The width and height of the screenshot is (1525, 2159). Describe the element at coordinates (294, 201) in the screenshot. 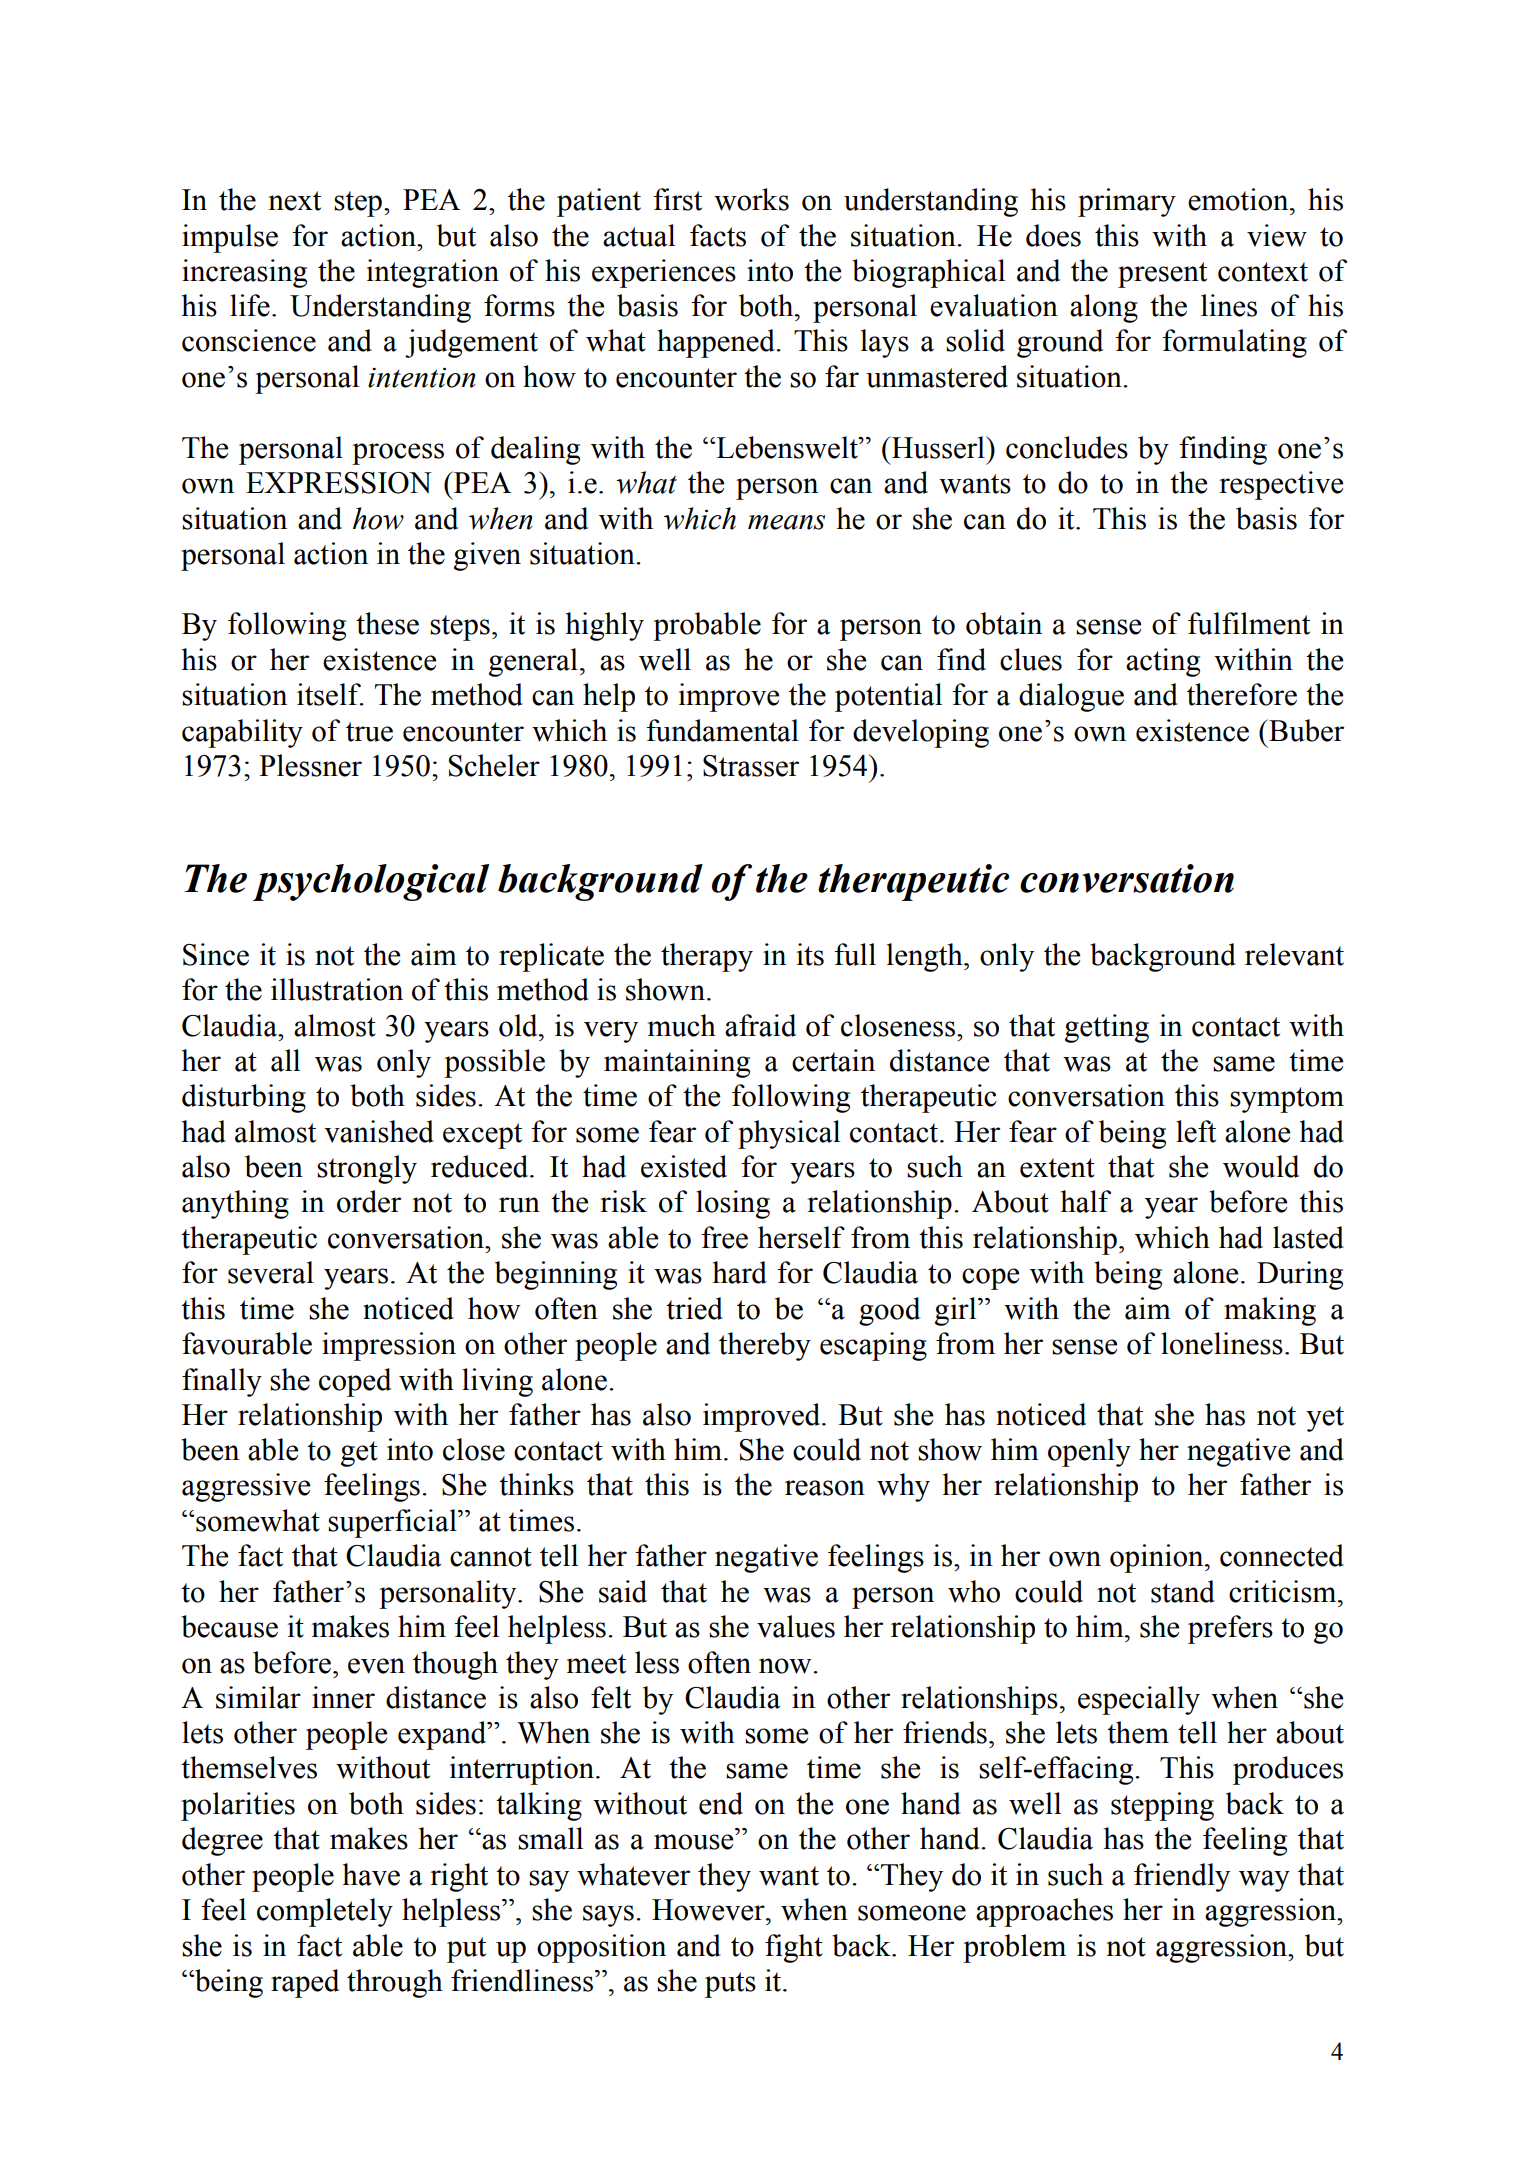

I see `next` at that location.
